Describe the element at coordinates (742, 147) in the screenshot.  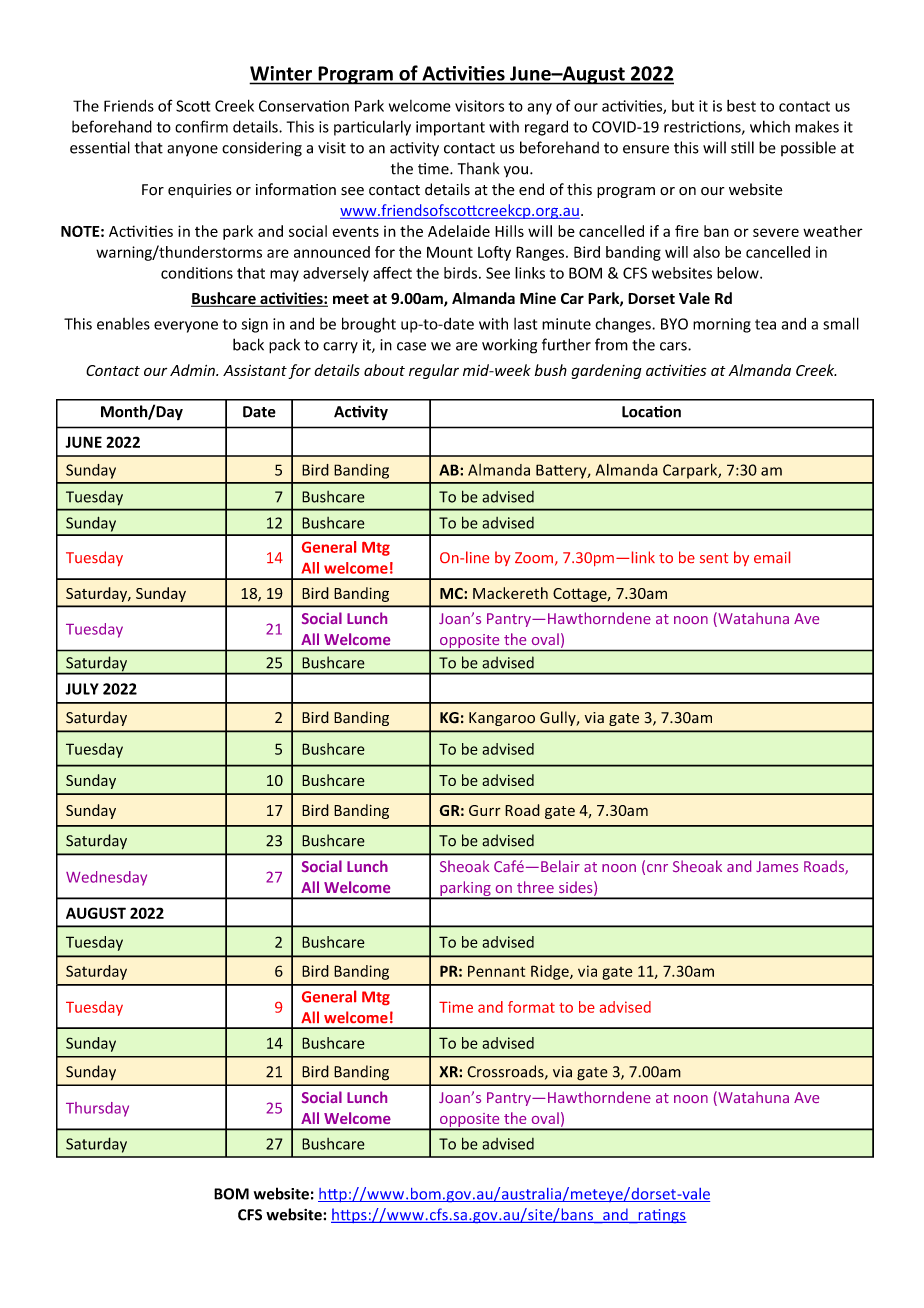
I see `still` at that location.
